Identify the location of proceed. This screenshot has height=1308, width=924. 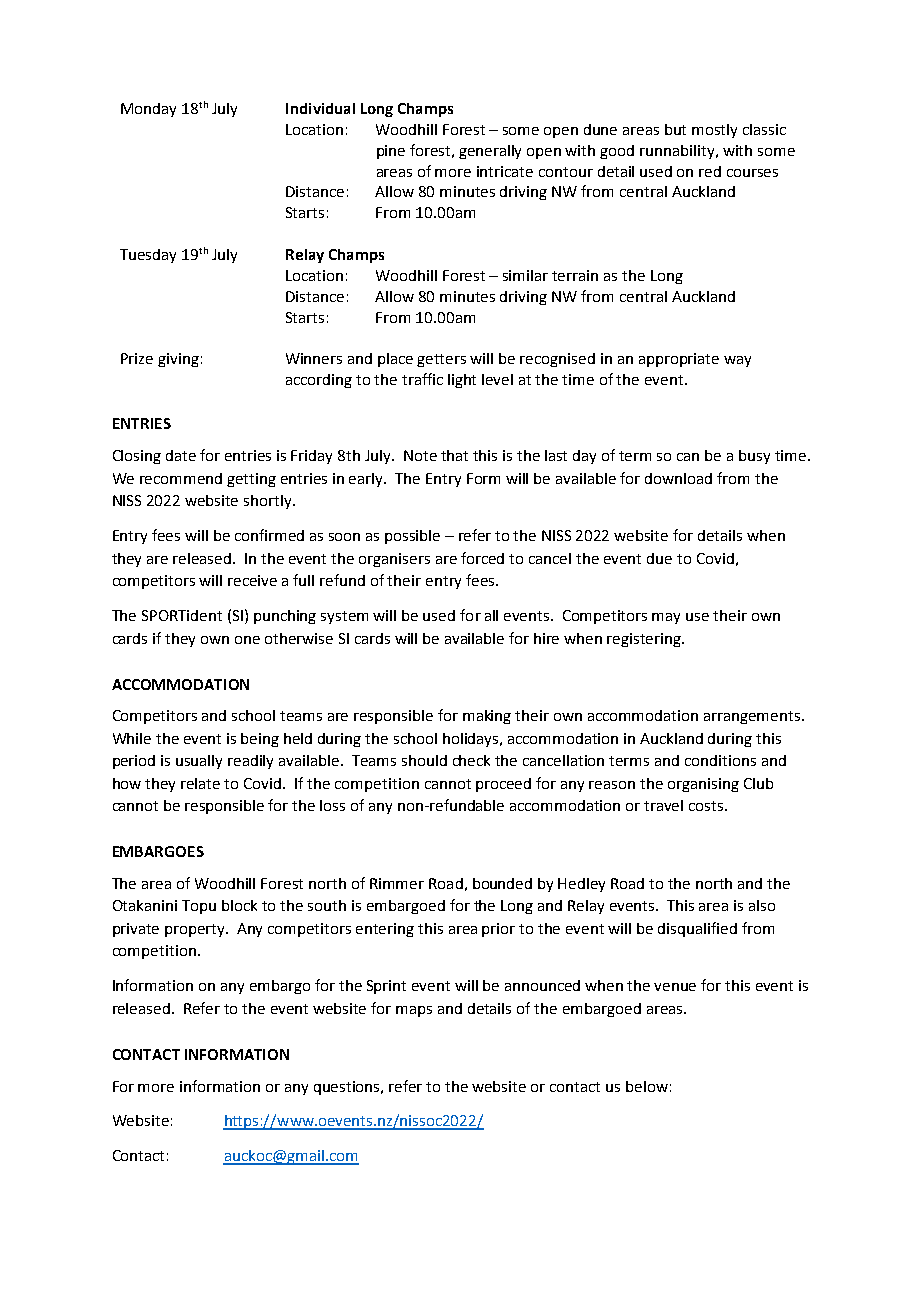
(503, 785).
